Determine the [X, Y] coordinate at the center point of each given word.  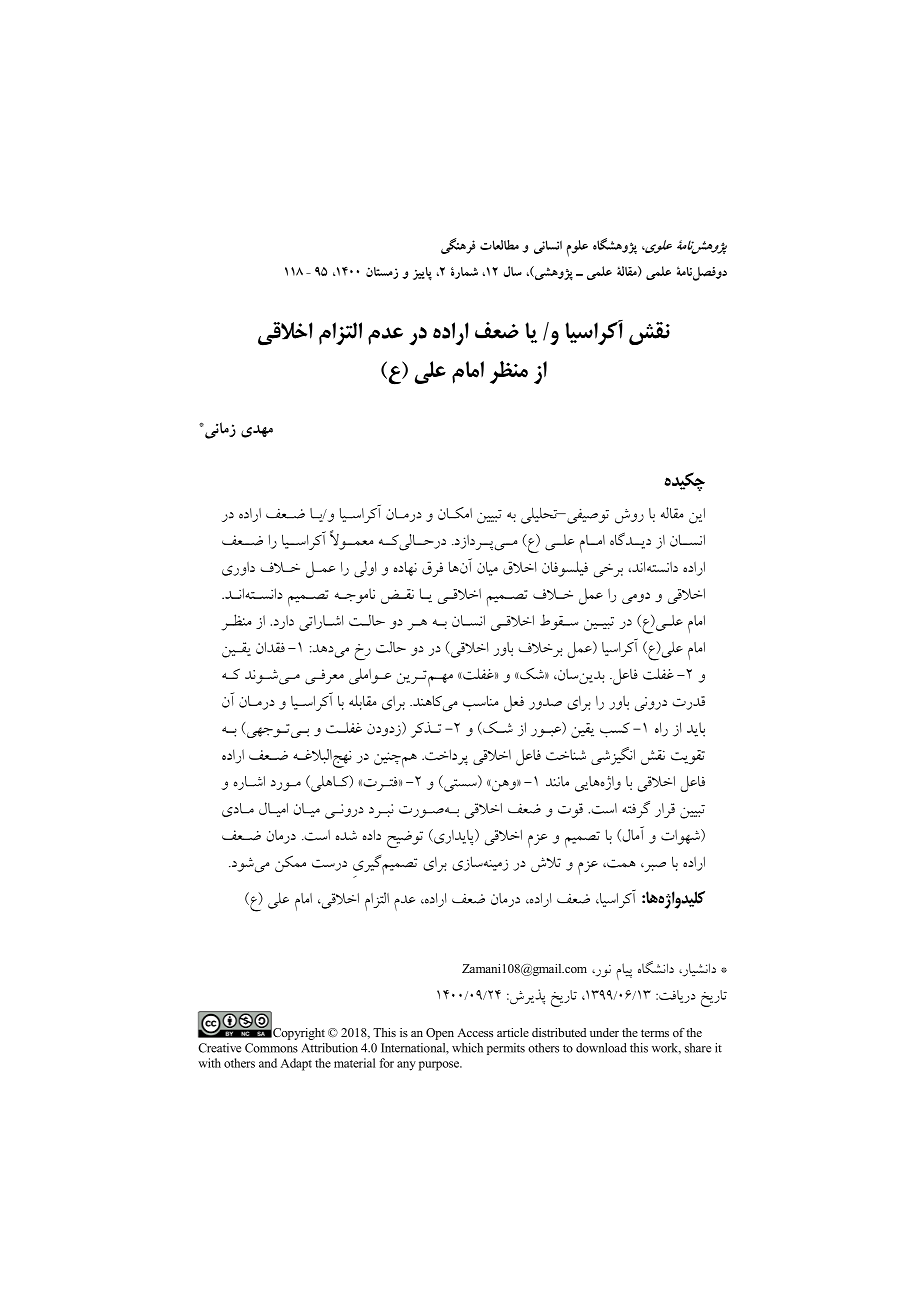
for [386, 1063]
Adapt [296, 1064]
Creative [219, 1048]
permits [506, 1049]
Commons [271, 1048]
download [601, 1048]
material [354, 1063]
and [268, 1063]
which [467, 1048]
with [209, 1063]
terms [655, 1033]
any [406, 1066]
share [698, 1048]
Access [475, 1032]
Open [440, 1034]
